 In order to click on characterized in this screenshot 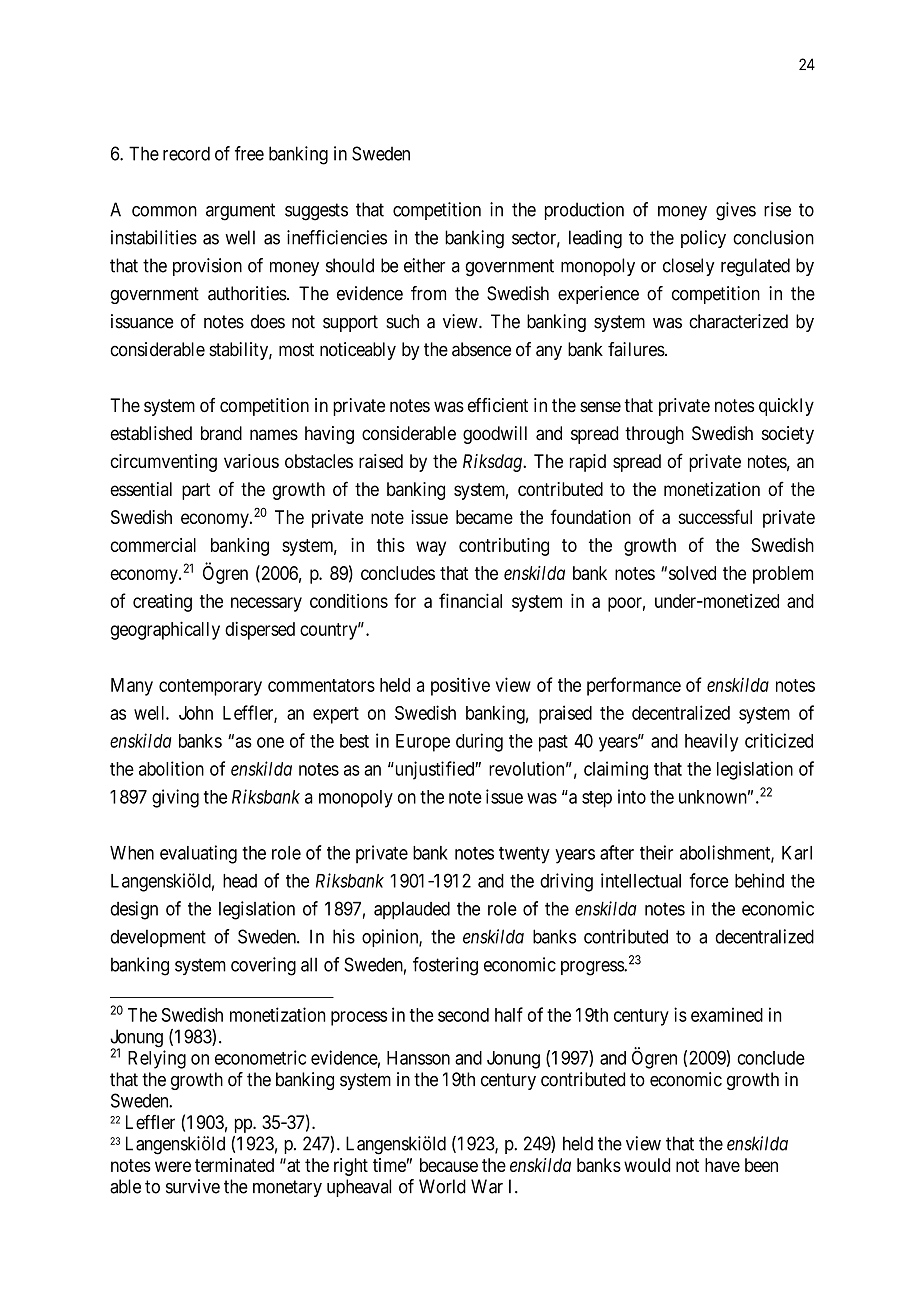, I will do `click(738, 321)`.
